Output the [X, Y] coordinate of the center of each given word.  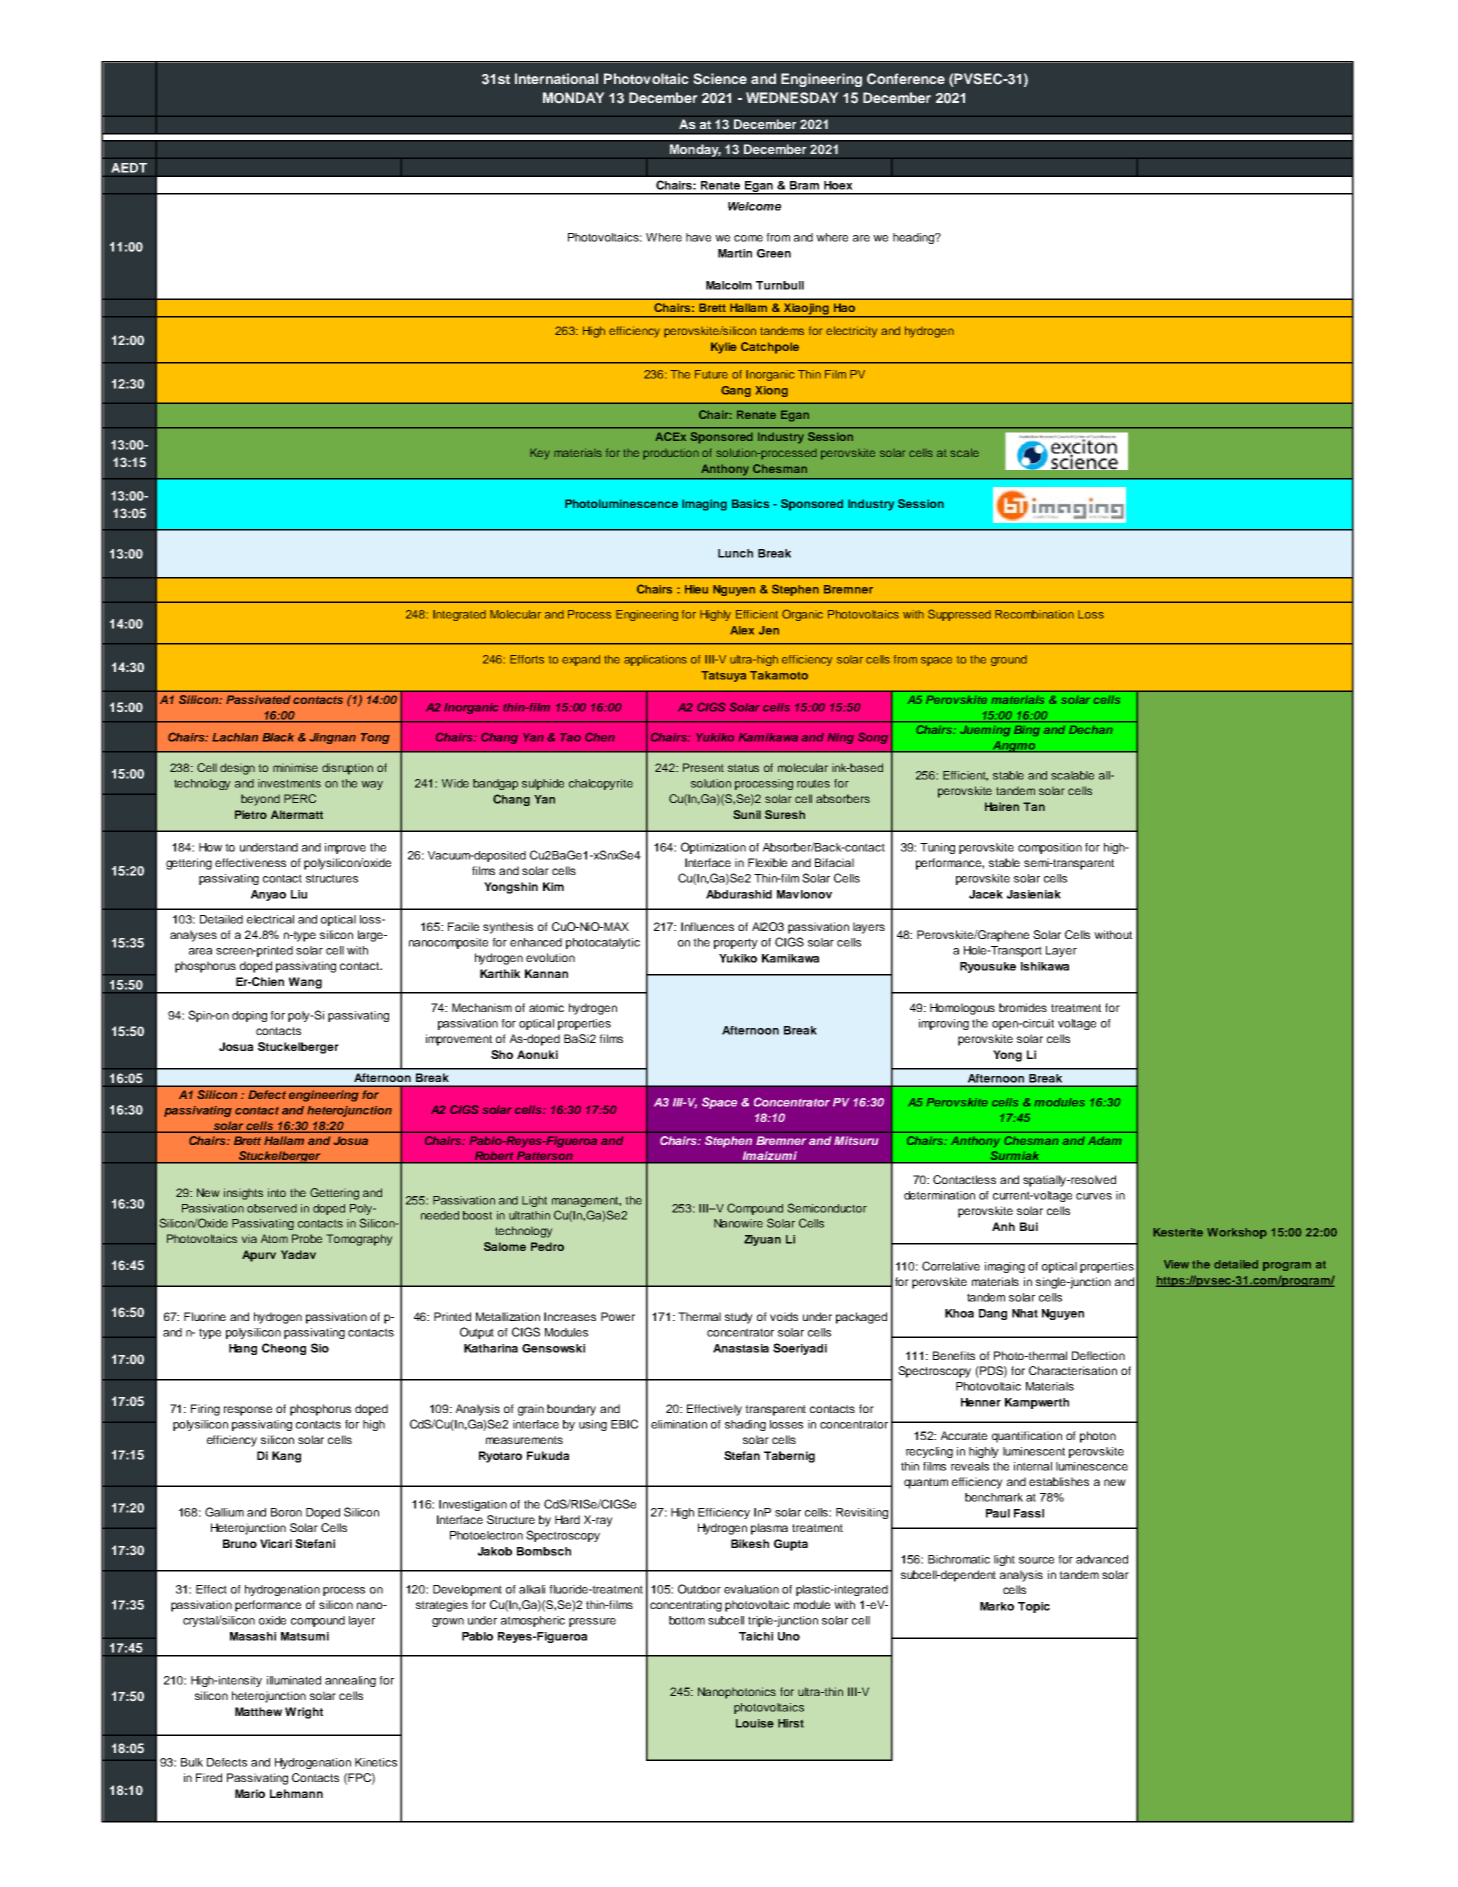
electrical [270, 919]
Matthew [258, 1711]
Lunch [735, 553]
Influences [707, 926]
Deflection [1098, 1355]
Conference [906, 79]
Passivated [258, 699]
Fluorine [205, 1316]
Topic [1034, 1607]
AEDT [129, 168]
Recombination [1034, 614]
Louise [755, 1723]
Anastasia [741, 1348]
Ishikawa [1045, 966]
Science [720, 79]
